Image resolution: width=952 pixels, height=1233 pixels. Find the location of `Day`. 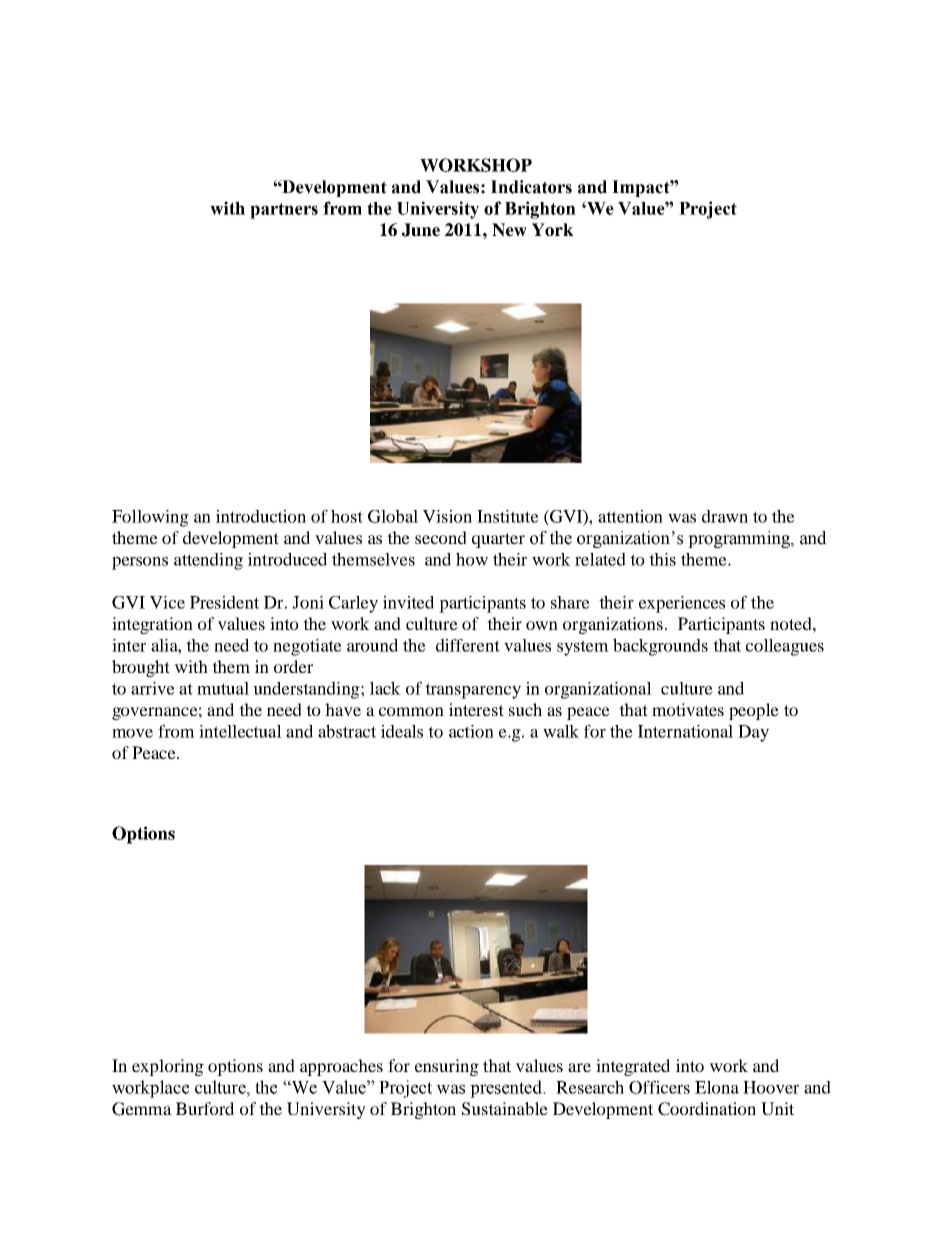

Day is located at coordinates (753, 733).
